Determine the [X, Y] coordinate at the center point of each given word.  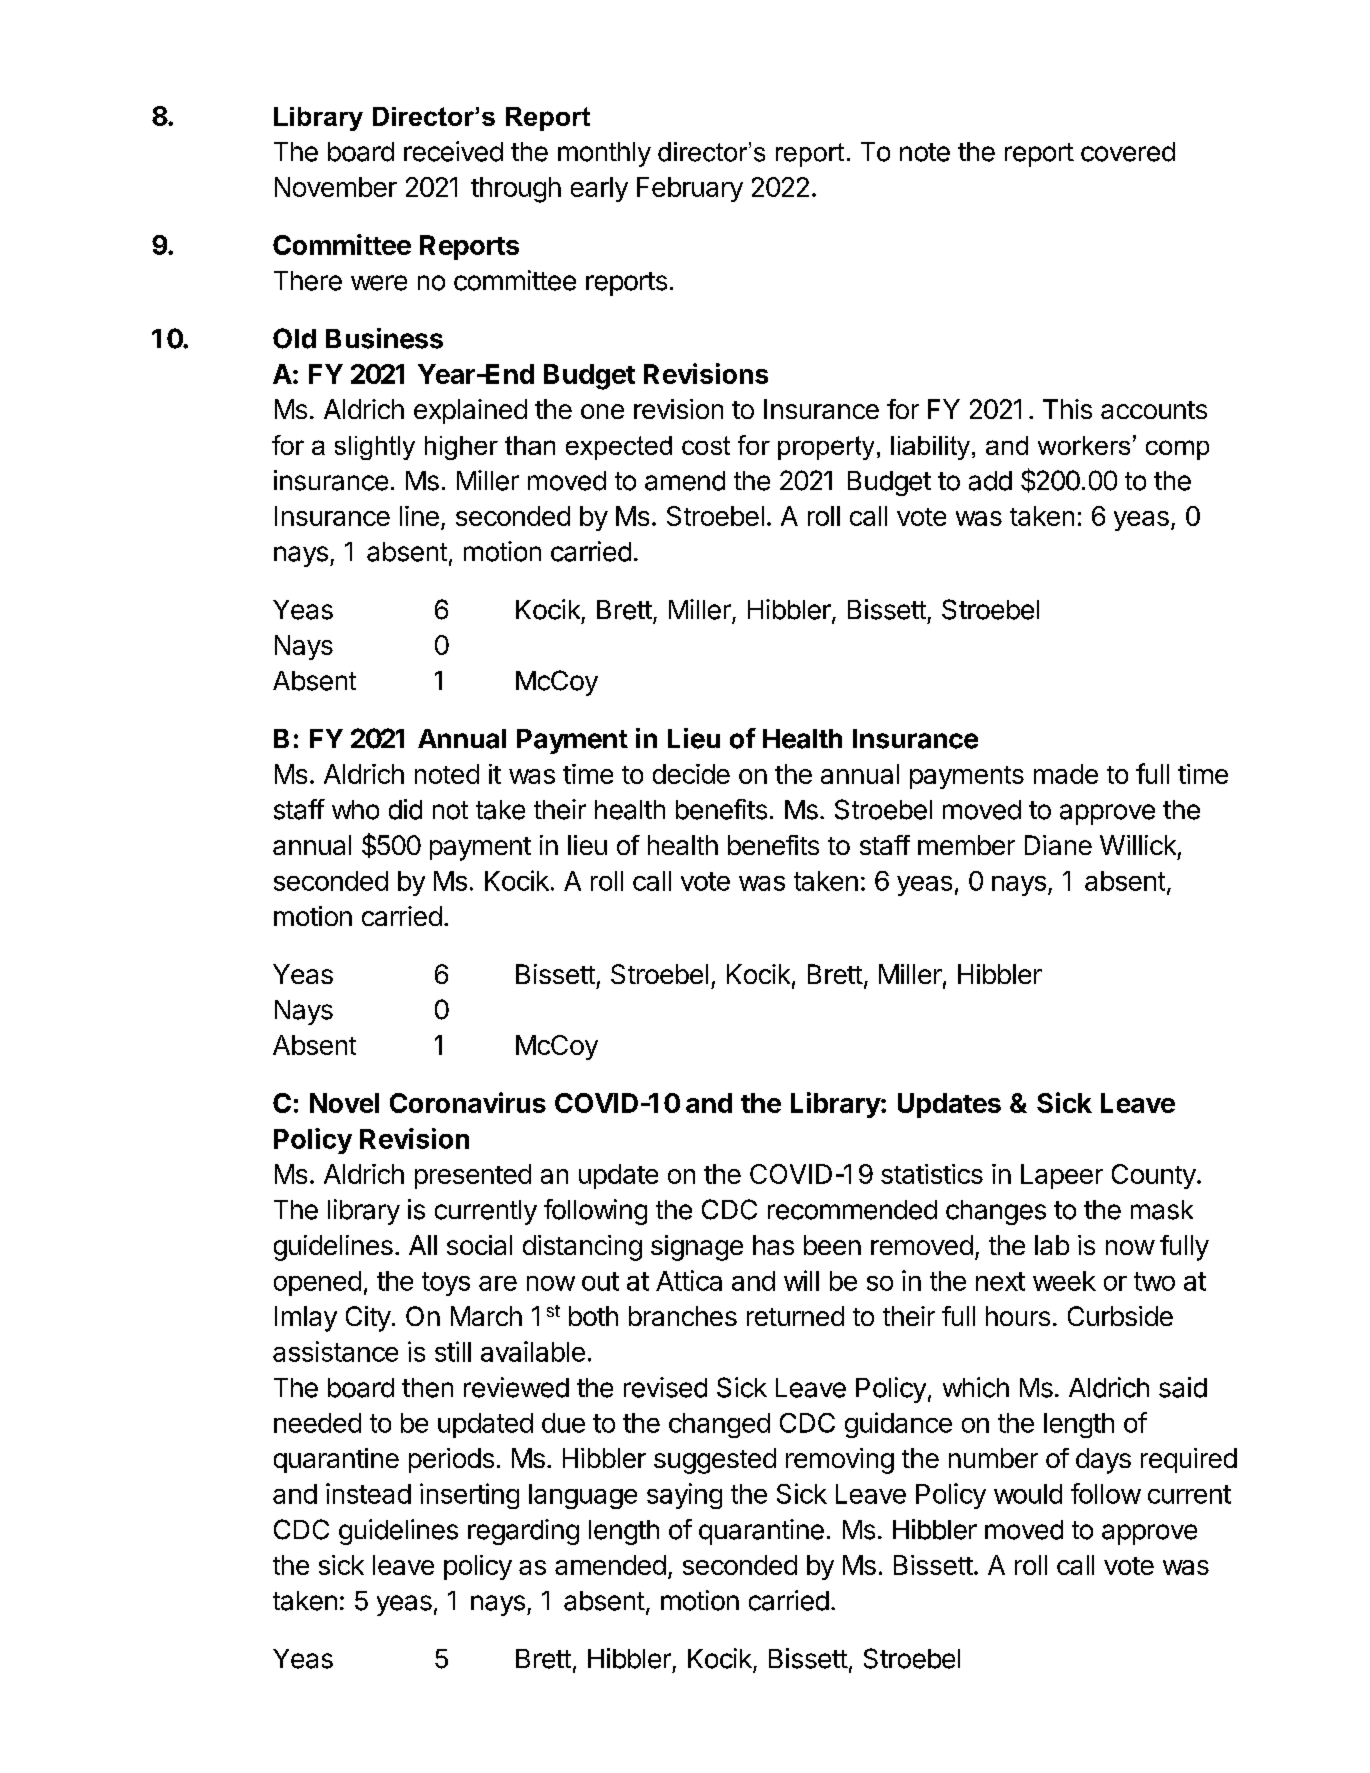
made [1066, 774]
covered [1128, 152]
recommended [852, 1210]
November [336, 187]
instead [368, 1493]
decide [691, 774]
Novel [344, 1103]
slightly [375, 448]
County [1154, 1176]
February [690, 189]
